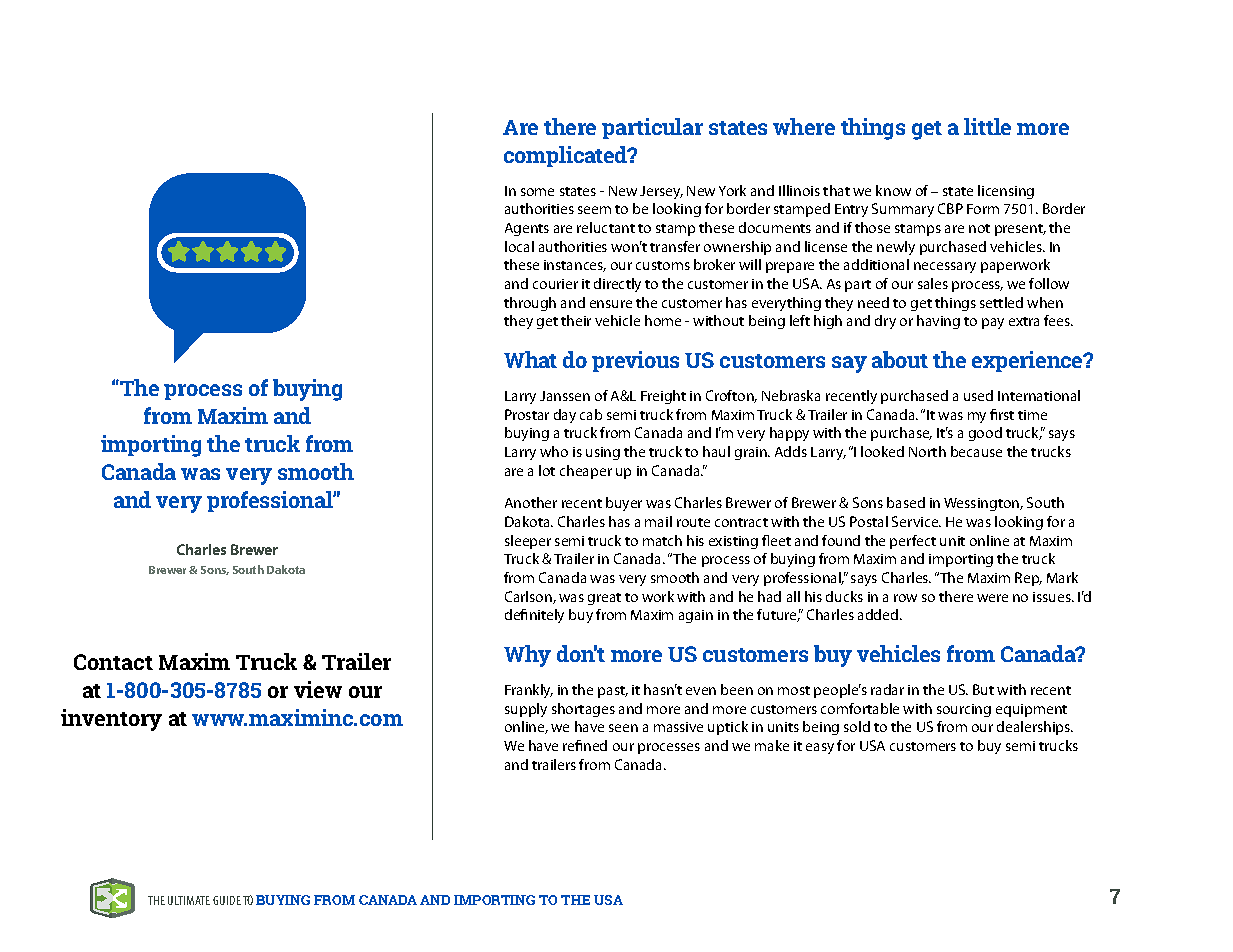  I want to click on little, so click(987, 126).
